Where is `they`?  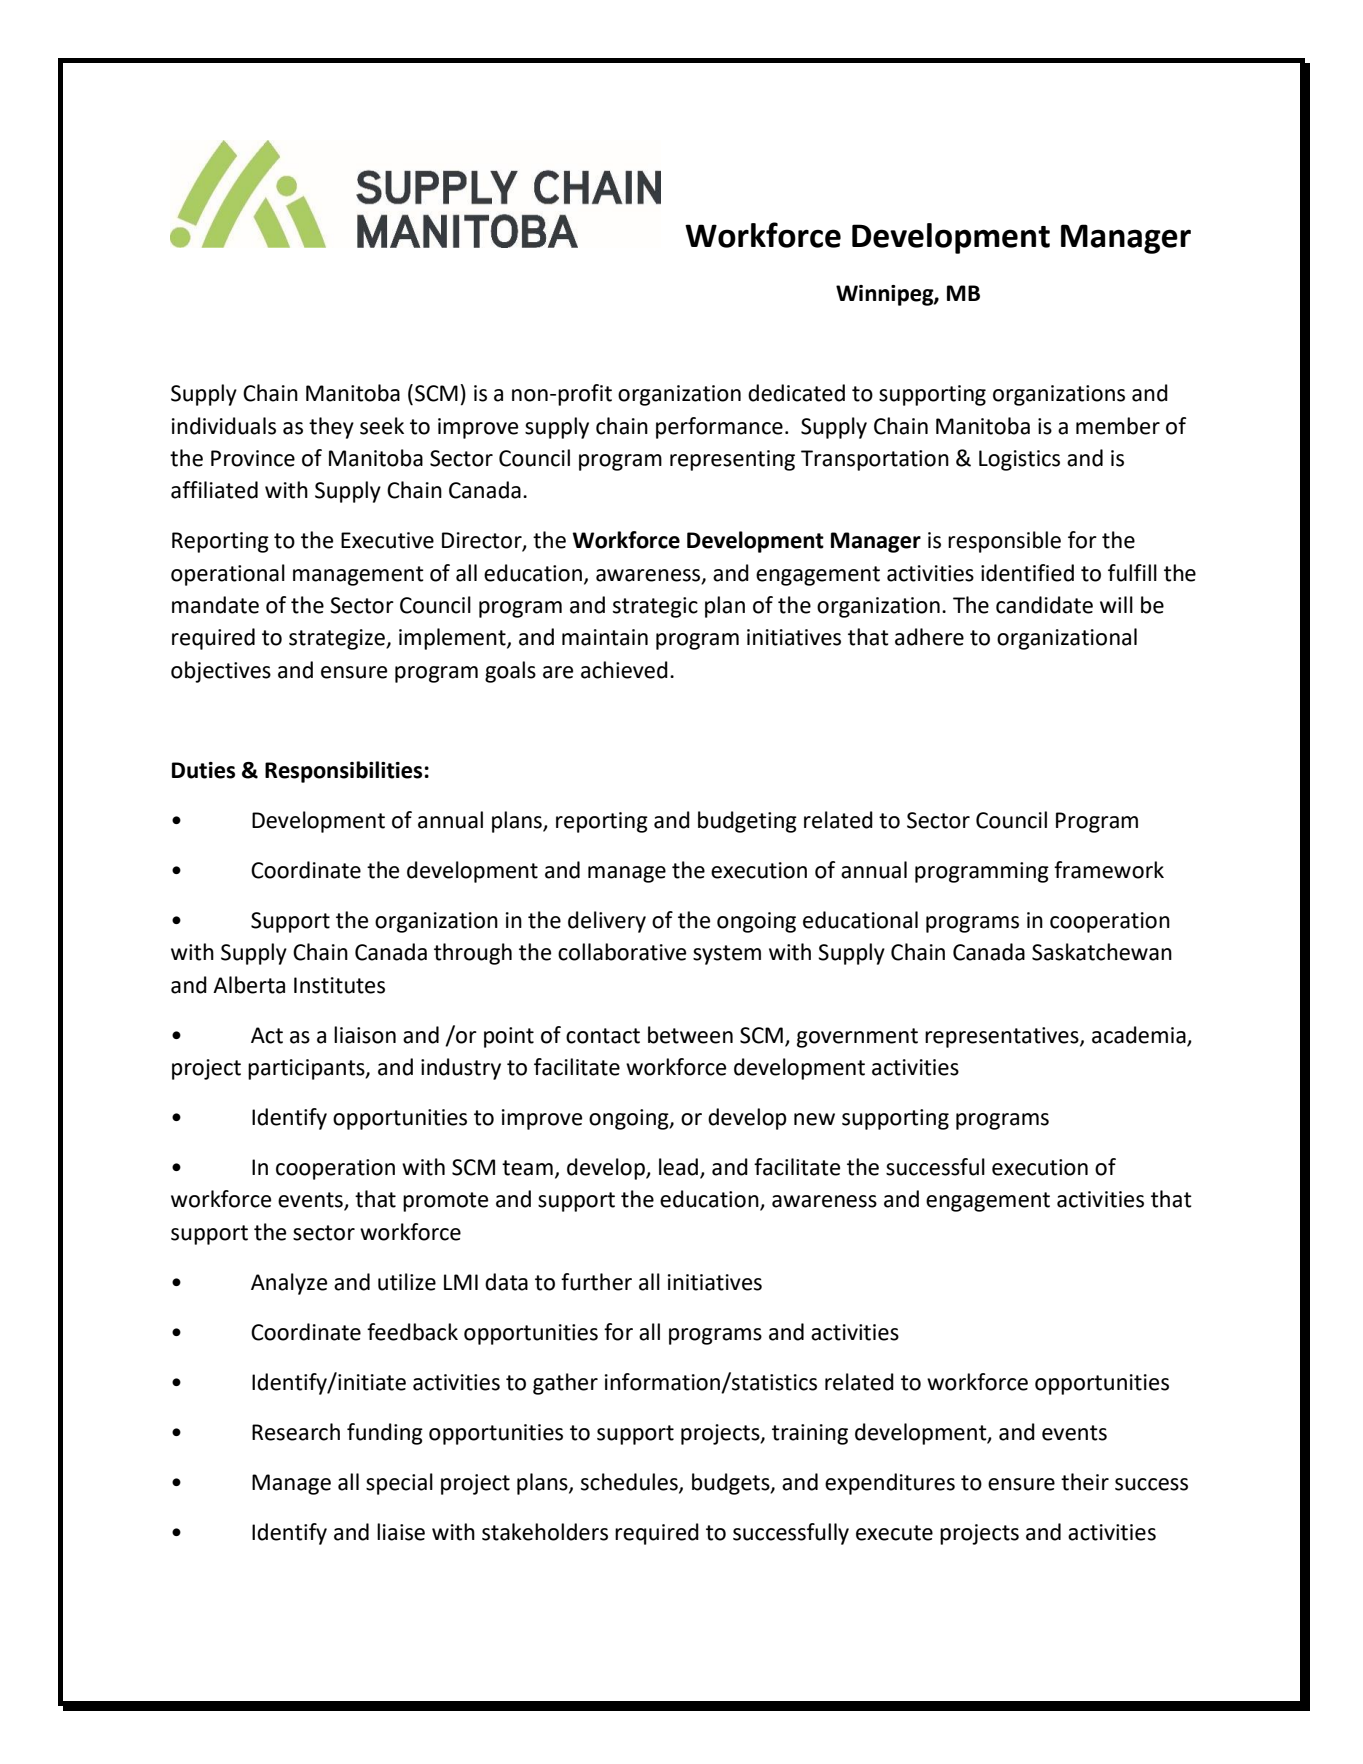 they is located at coordinates (331, 428).
